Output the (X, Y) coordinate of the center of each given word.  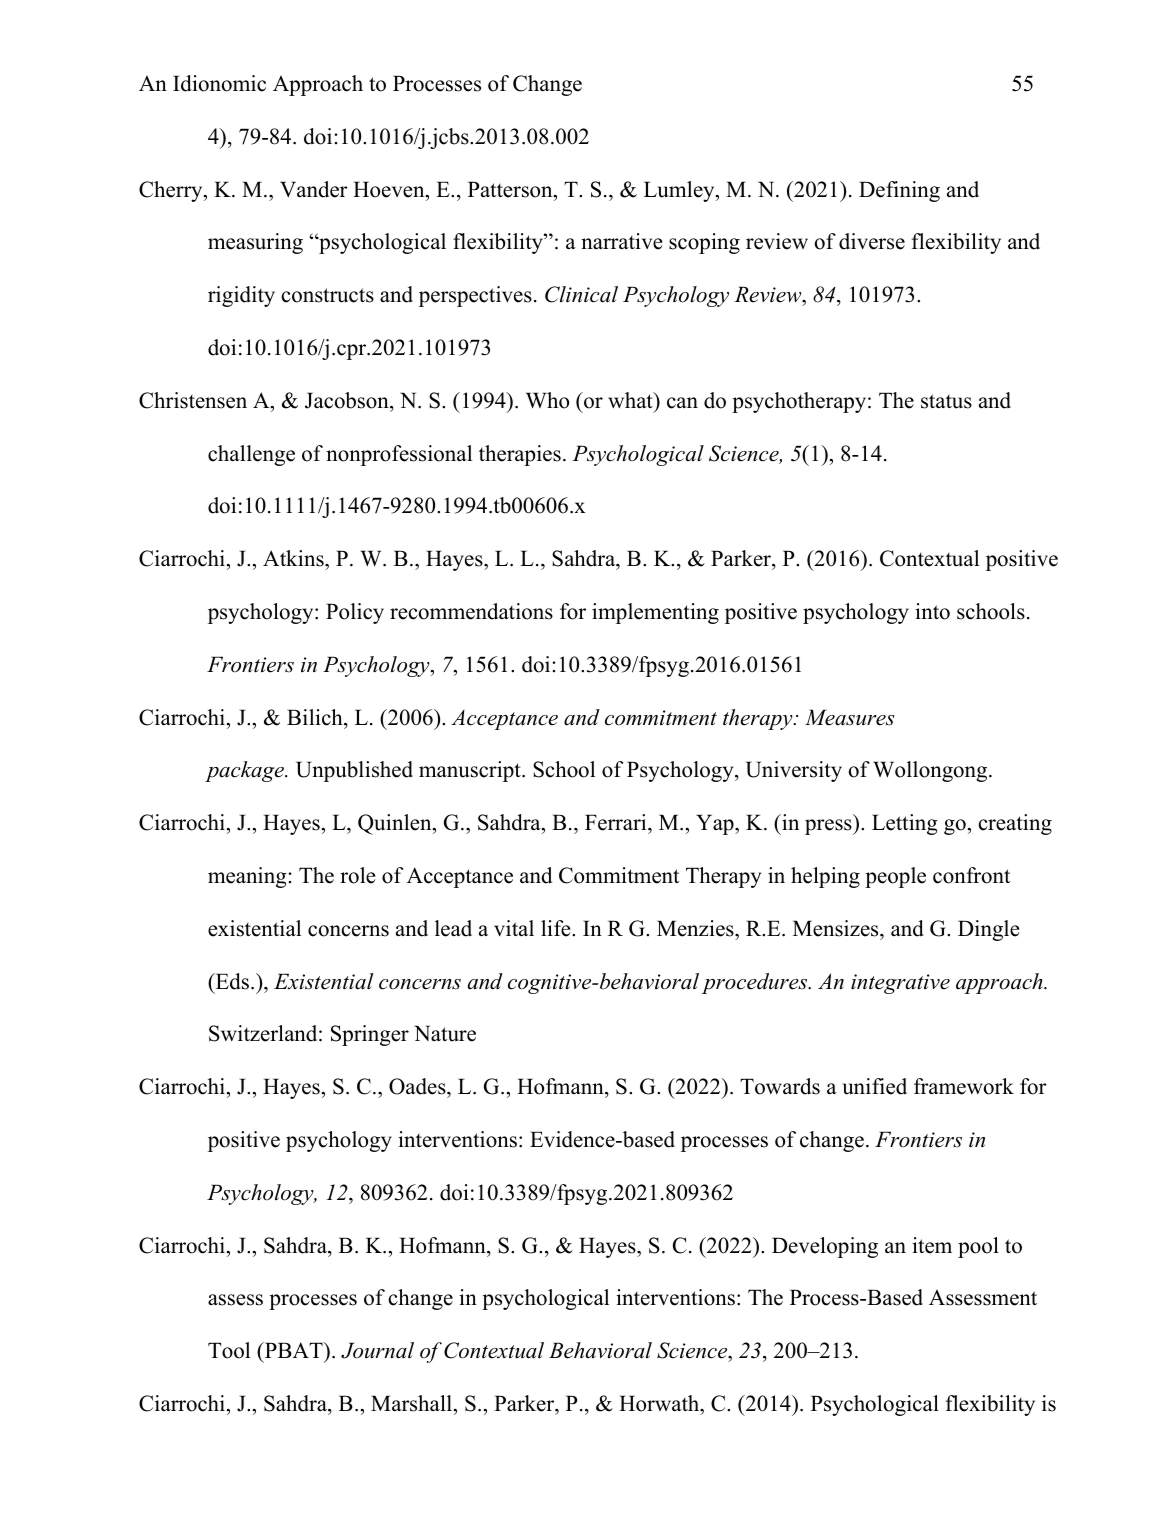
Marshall (413, 1403)
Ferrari (617, 822)
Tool (229, 1350)
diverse (872, 241)
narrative (621, 241)
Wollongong (931, 771)
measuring (255, 243)
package (245, 771)
